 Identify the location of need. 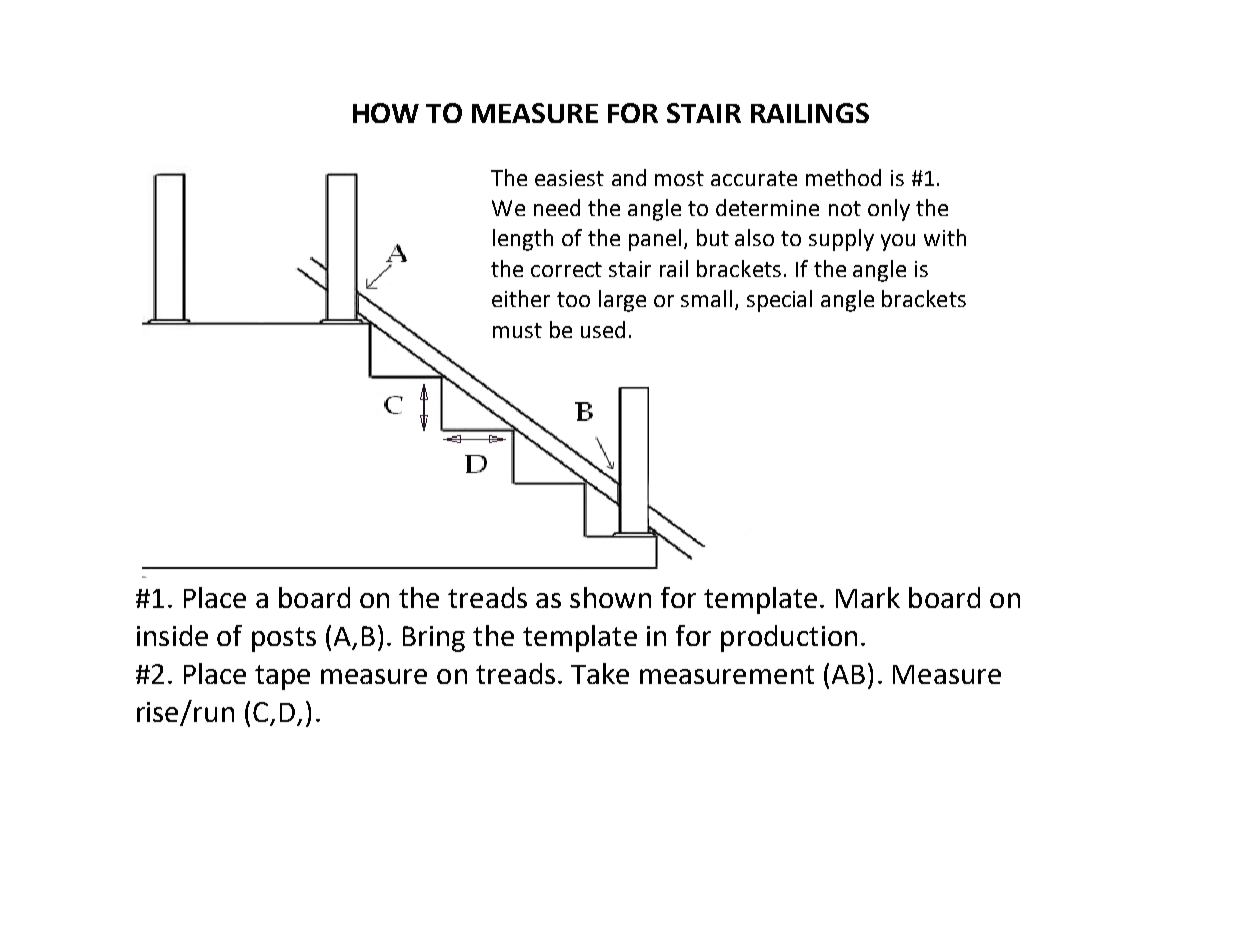
(557, 207).
